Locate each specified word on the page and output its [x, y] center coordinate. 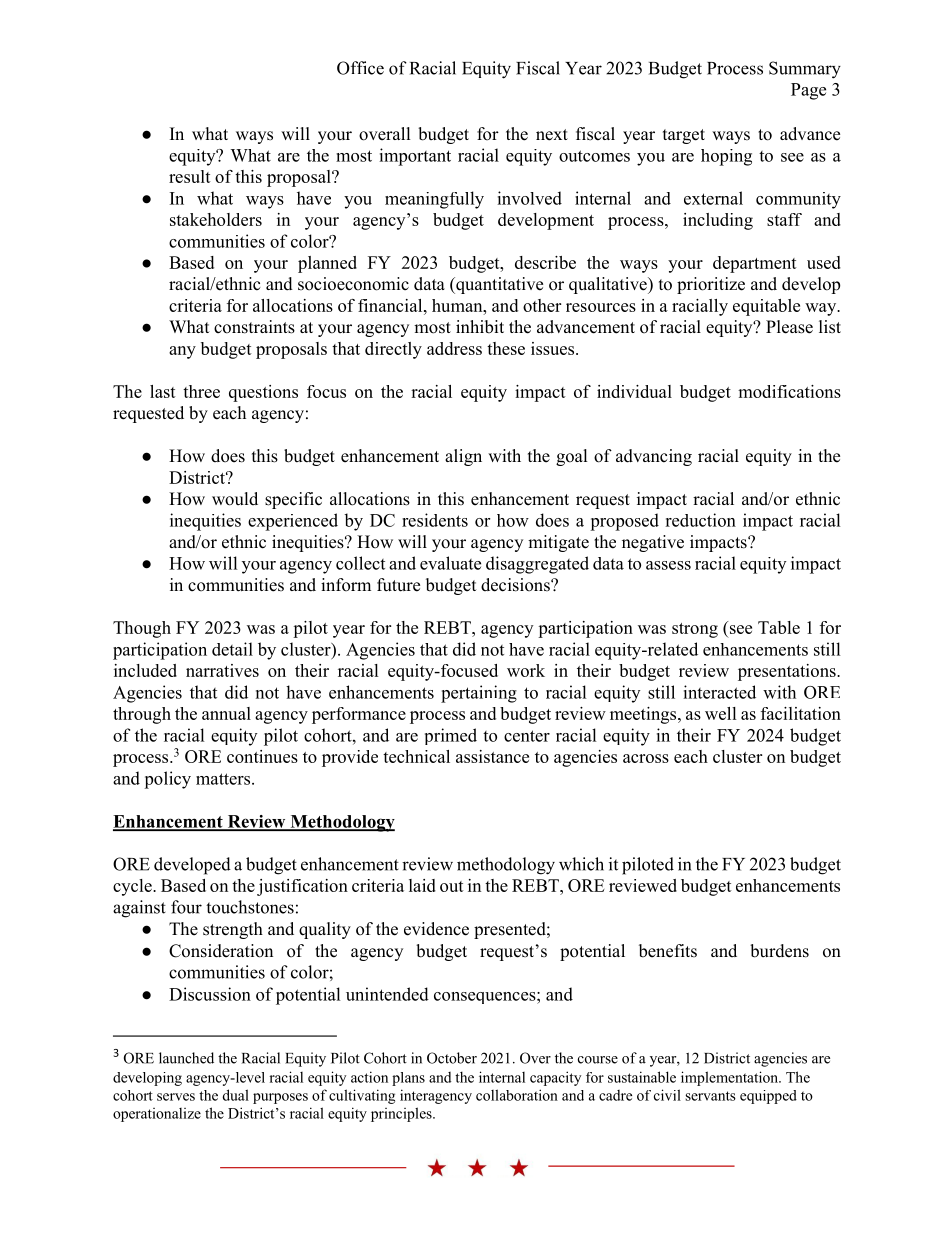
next [552, 135]
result [190, 176]
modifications [789, 391]
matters [224, 779]
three [201, 391]
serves [176, 1097]
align [463, 457]
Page [808, 91]
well [721, 713]
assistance [492, 756]
